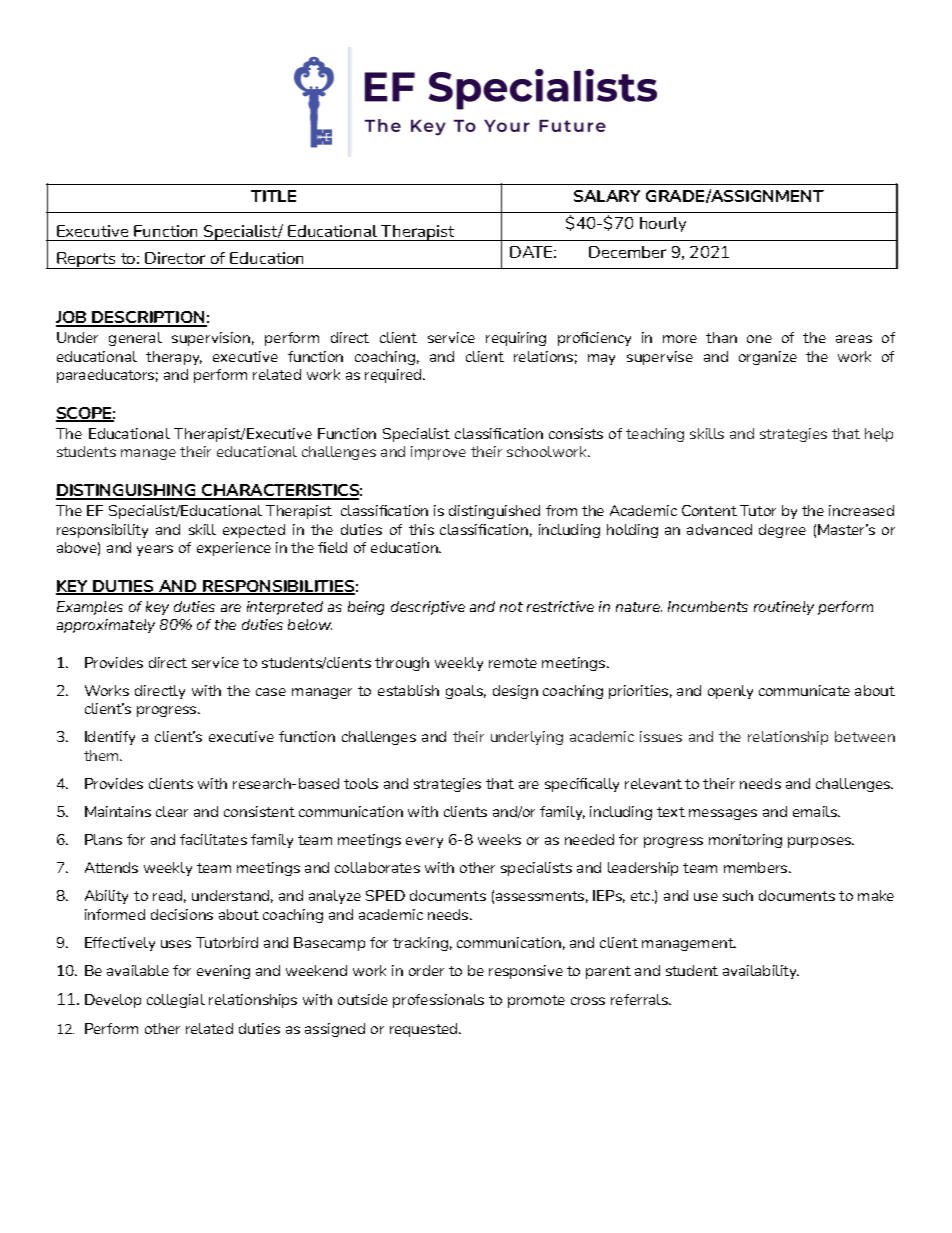 This screenshot has width=952, height=1233. I want to click on distinguished, so click(494, 512).
